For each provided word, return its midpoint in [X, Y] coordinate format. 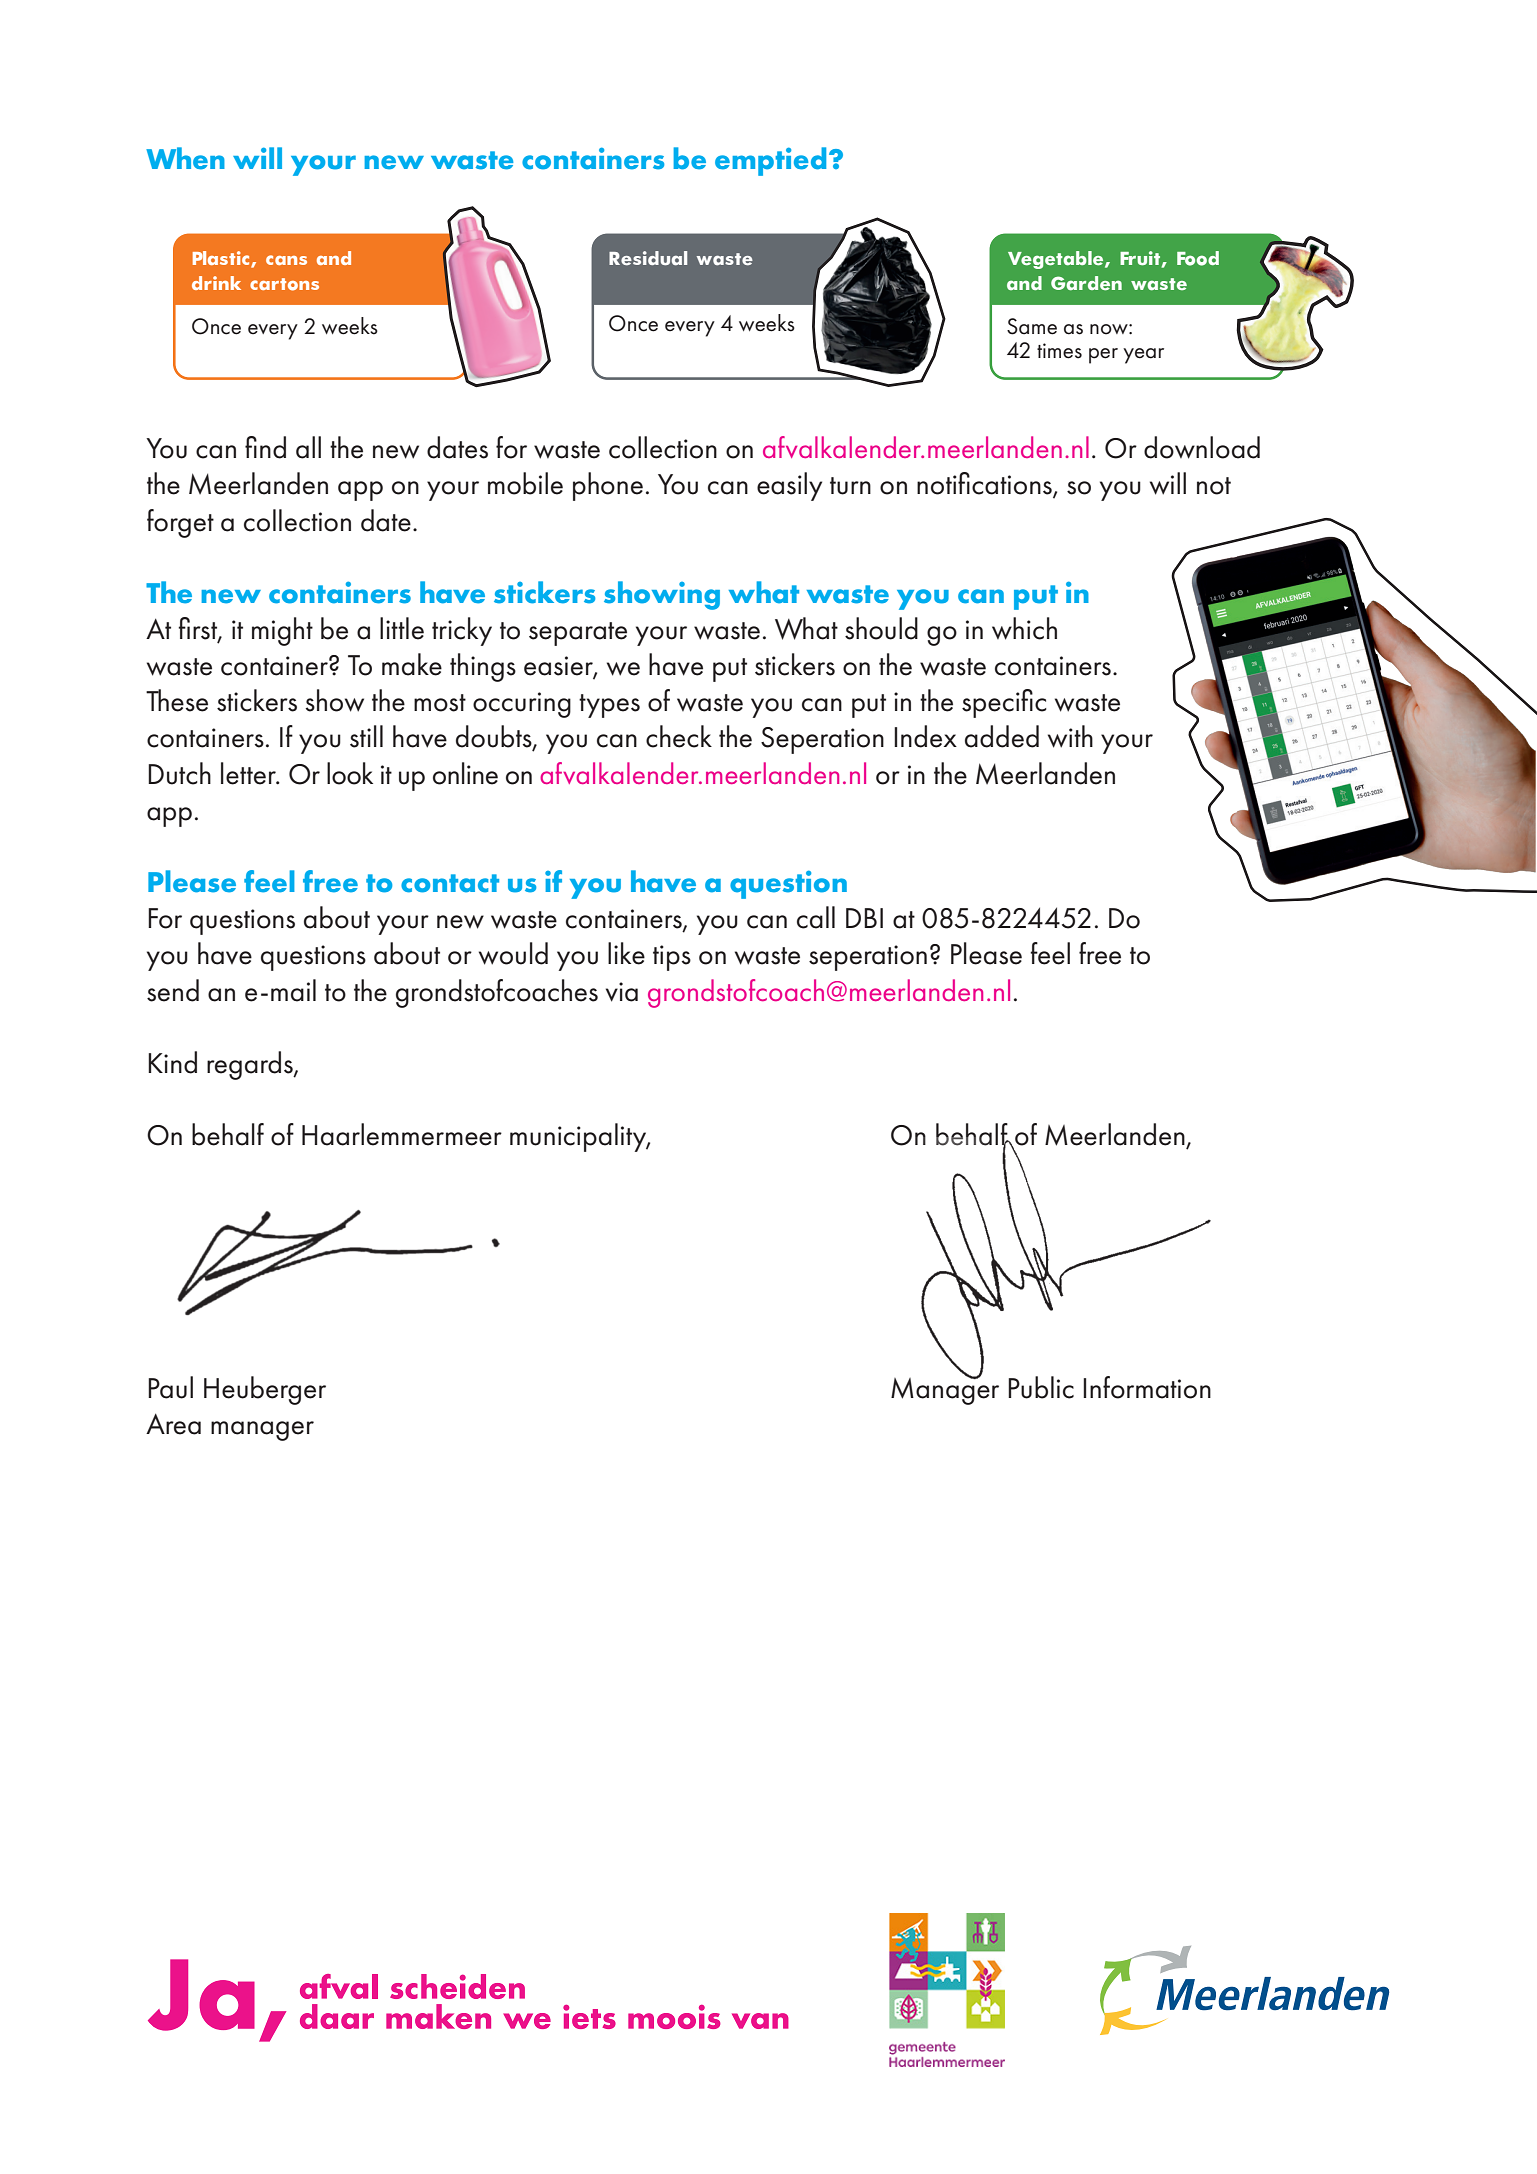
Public [1041, 1387]
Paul [170, 1387]
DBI [864, 918]
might [282, 631]
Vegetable [1057, 260]
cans [286, 260]
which [1024, 628]
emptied [770, 161]
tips [672, 958]
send [173, 990]
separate [578, 634]
